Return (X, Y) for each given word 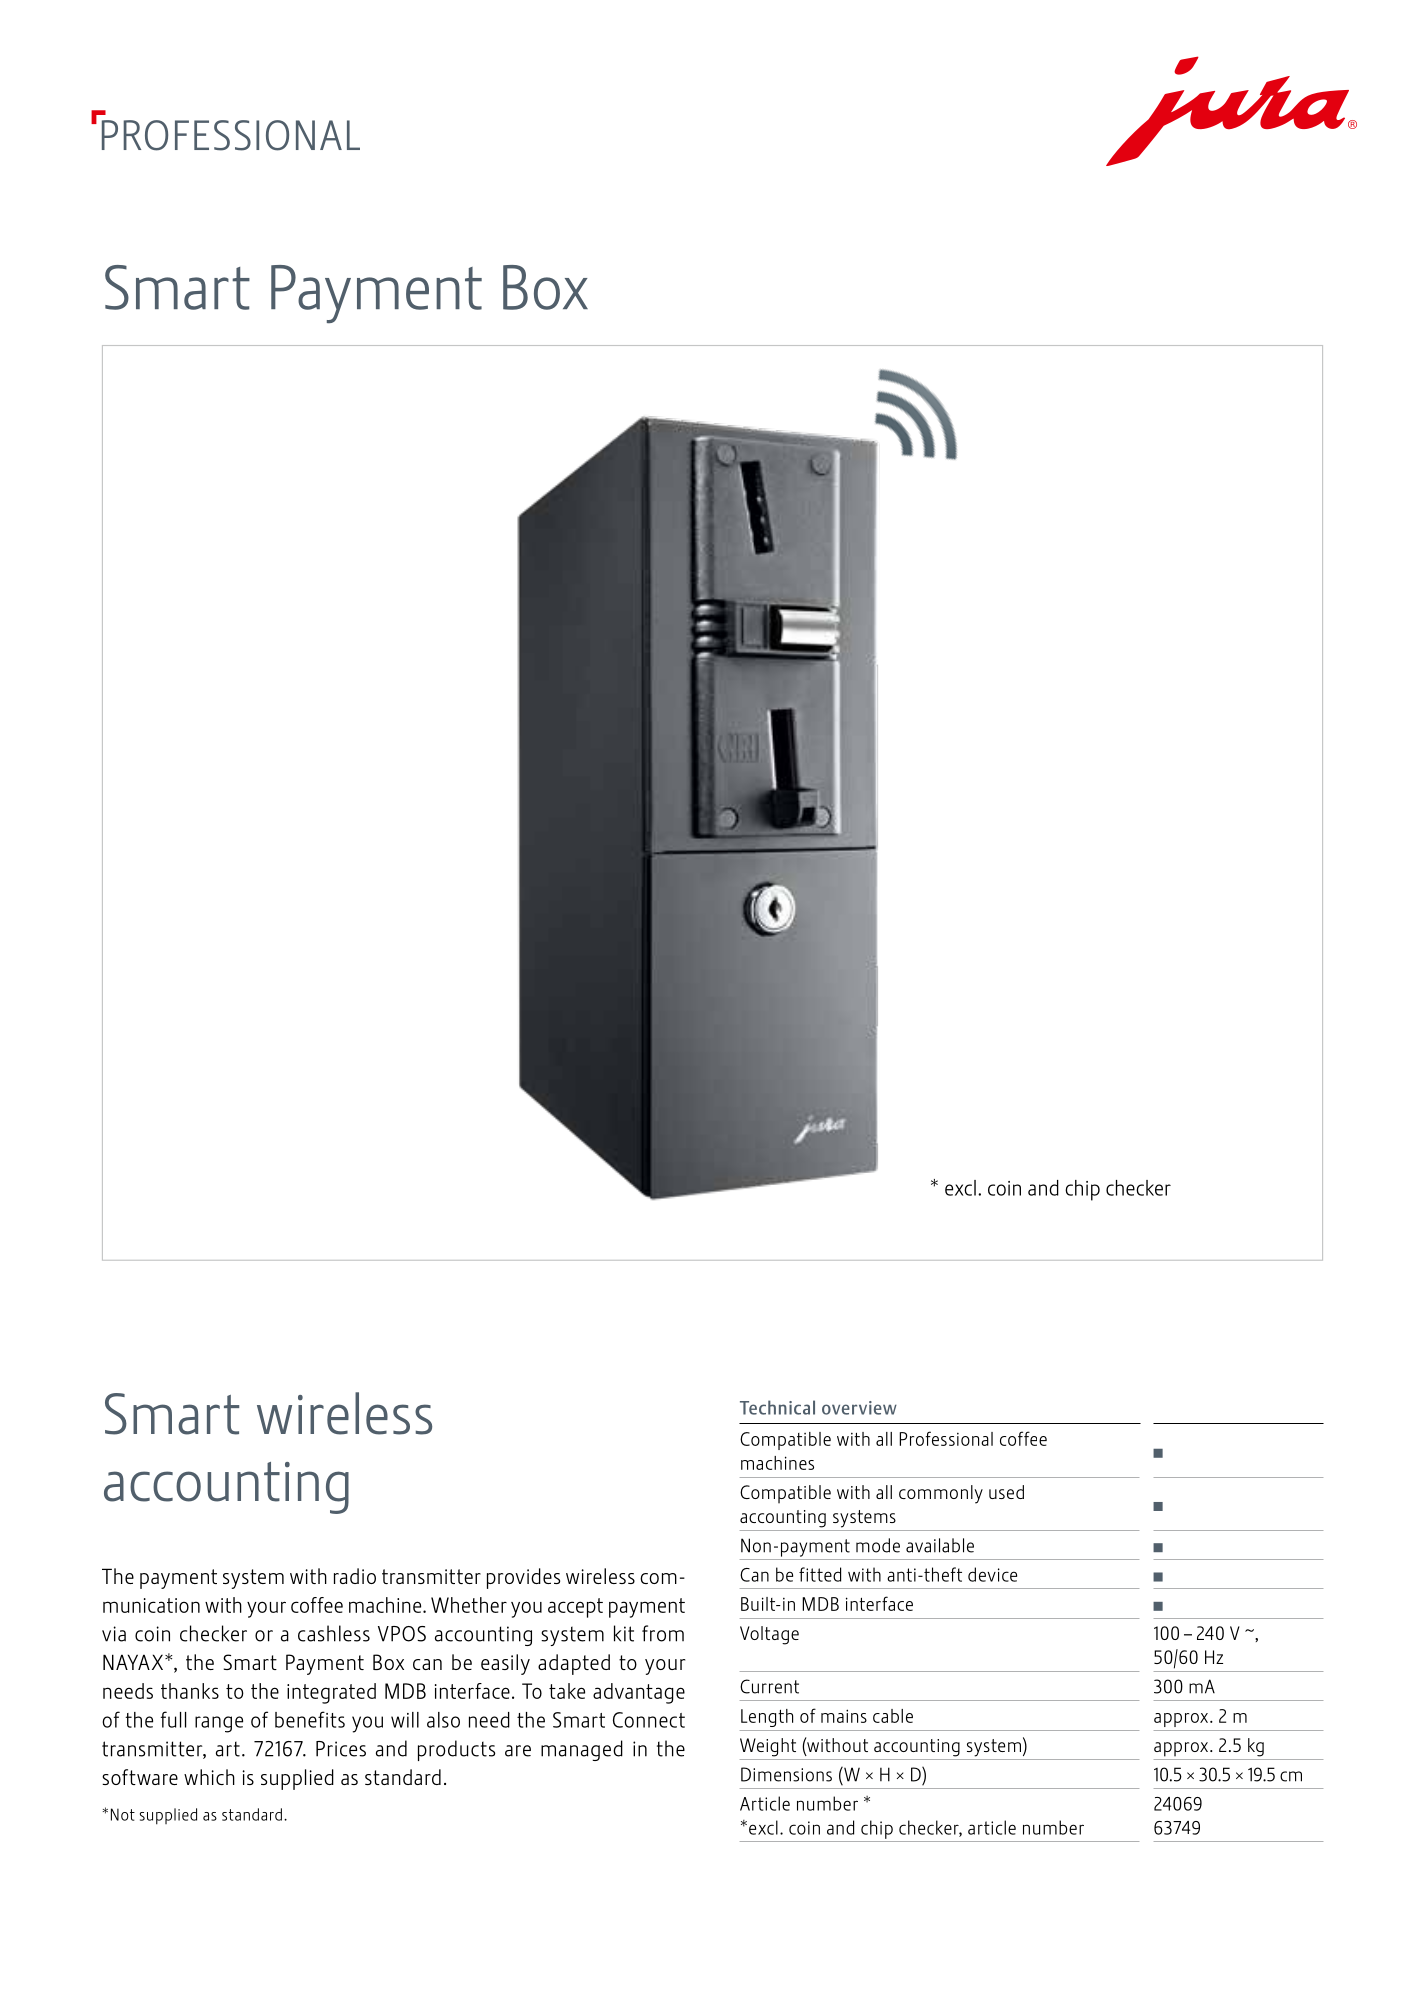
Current (769, 1686)
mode (878, 1545)
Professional (946, 1438)
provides (523, 1578)
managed (582, 1750)
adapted (574, 1664)
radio (355, 1576)
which (209, 1777)
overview (859, 1408)
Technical (777, 1407)
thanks (190, 1691)
